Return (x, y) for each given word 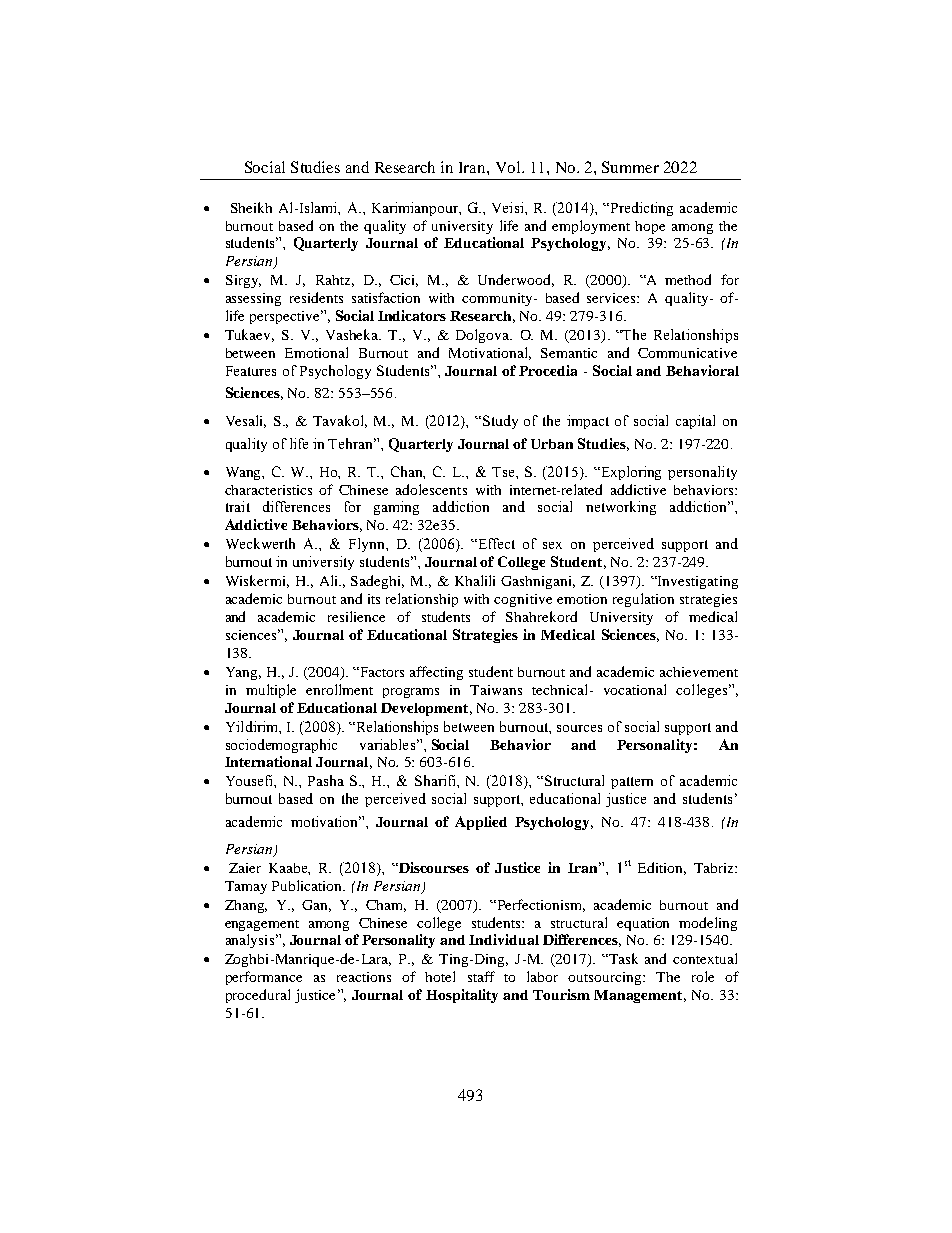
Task (622, 958)
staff (481, 976)
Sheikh (251, 207)
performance (264, 978)
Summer (630, 167)
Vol (509, 167)
